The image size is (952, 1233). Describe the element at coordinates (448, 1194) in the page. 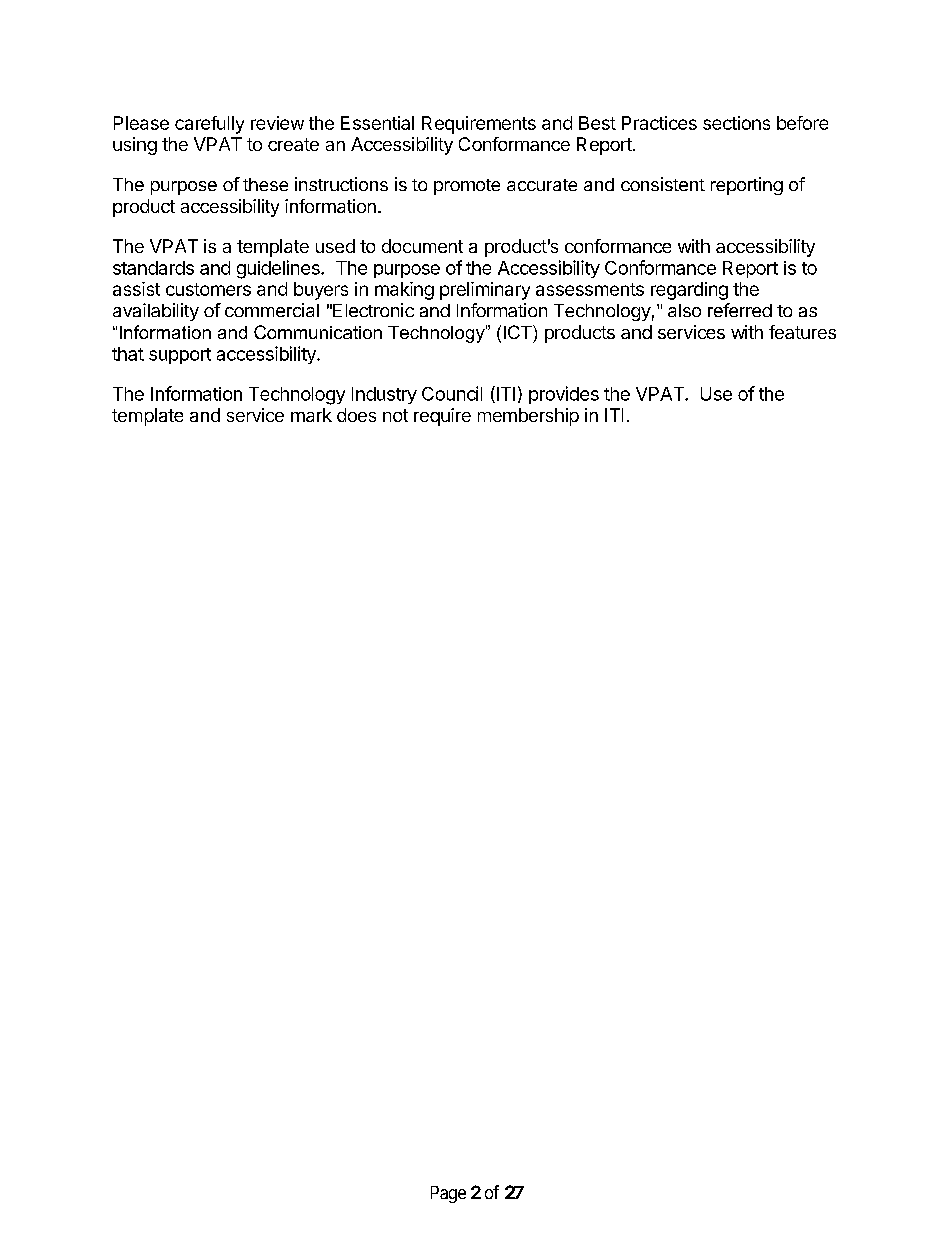

I see `Page` at that location.
